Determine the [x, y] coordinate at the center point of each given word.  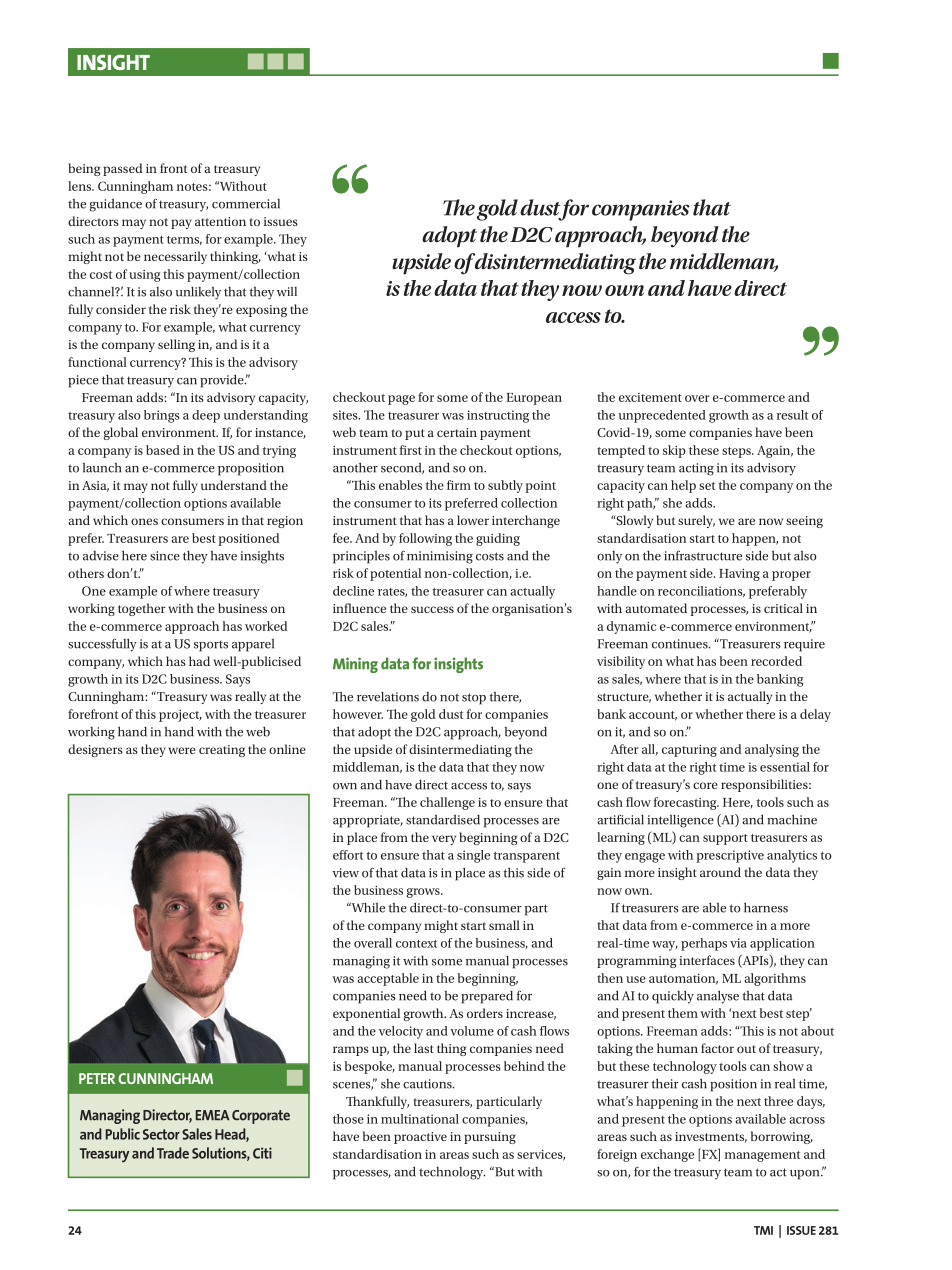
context [416, 944]
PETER [97, 1078]
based [163, 450]
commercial [246, 204]
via [738, 943]
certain [457, 432]
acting [696, 469]
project [180, 716]
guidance [115, 205]
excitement [650, 397]
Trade [173, 1153]
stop [474, 699]
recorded [776, 661]
